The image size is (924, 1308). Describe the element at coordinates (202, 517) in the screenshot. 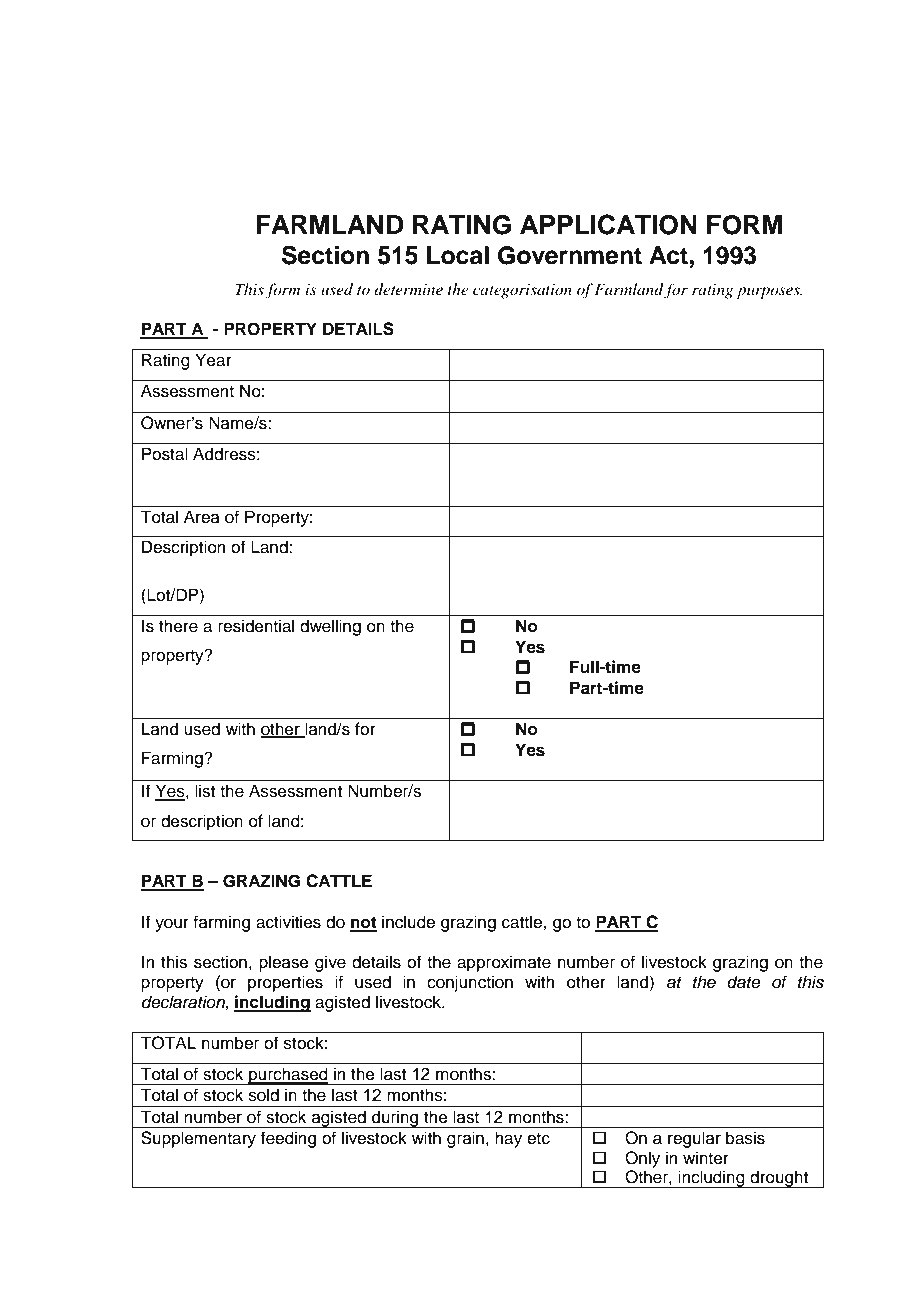

I see `Area` at that location.
